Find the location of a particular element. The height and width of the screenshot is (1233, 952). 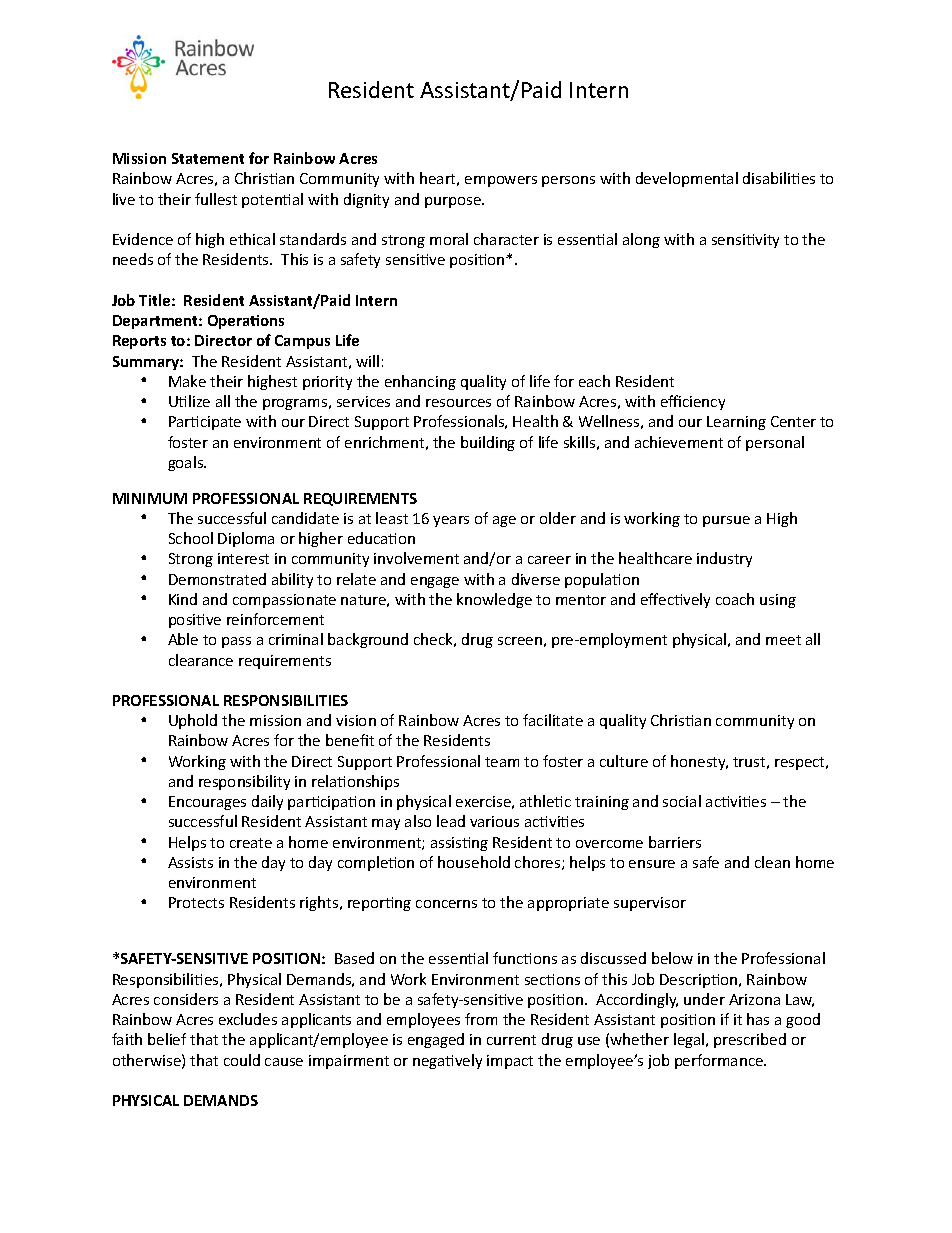

prescribed is located at coordinates (750, 1040).
